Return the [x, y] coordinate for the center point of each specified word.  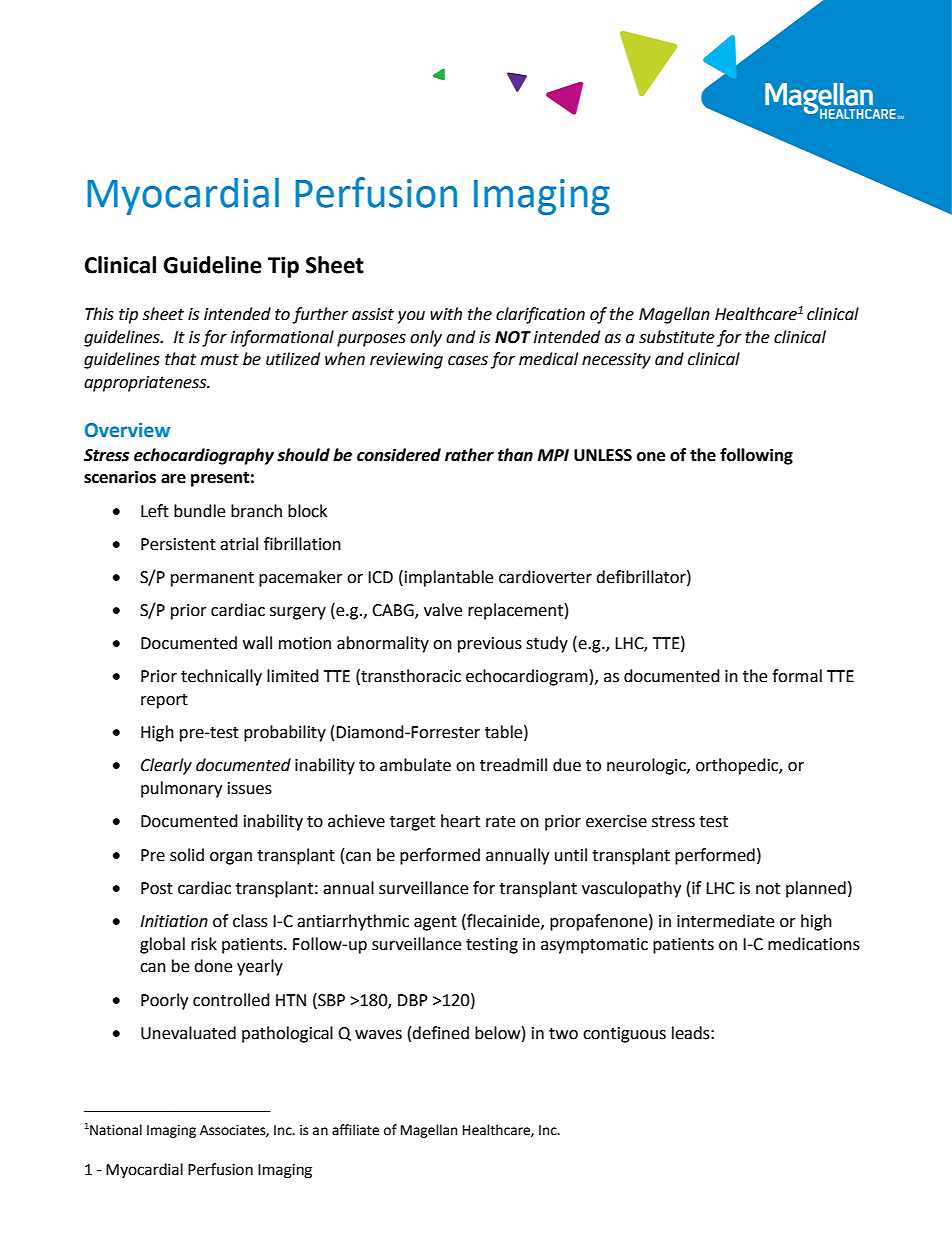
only [426, 338]
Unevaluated [188, 1033]
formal [797, 676]
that [180, 359]
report [164, 701]
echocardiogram [527, 677]
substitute [676, 337]
